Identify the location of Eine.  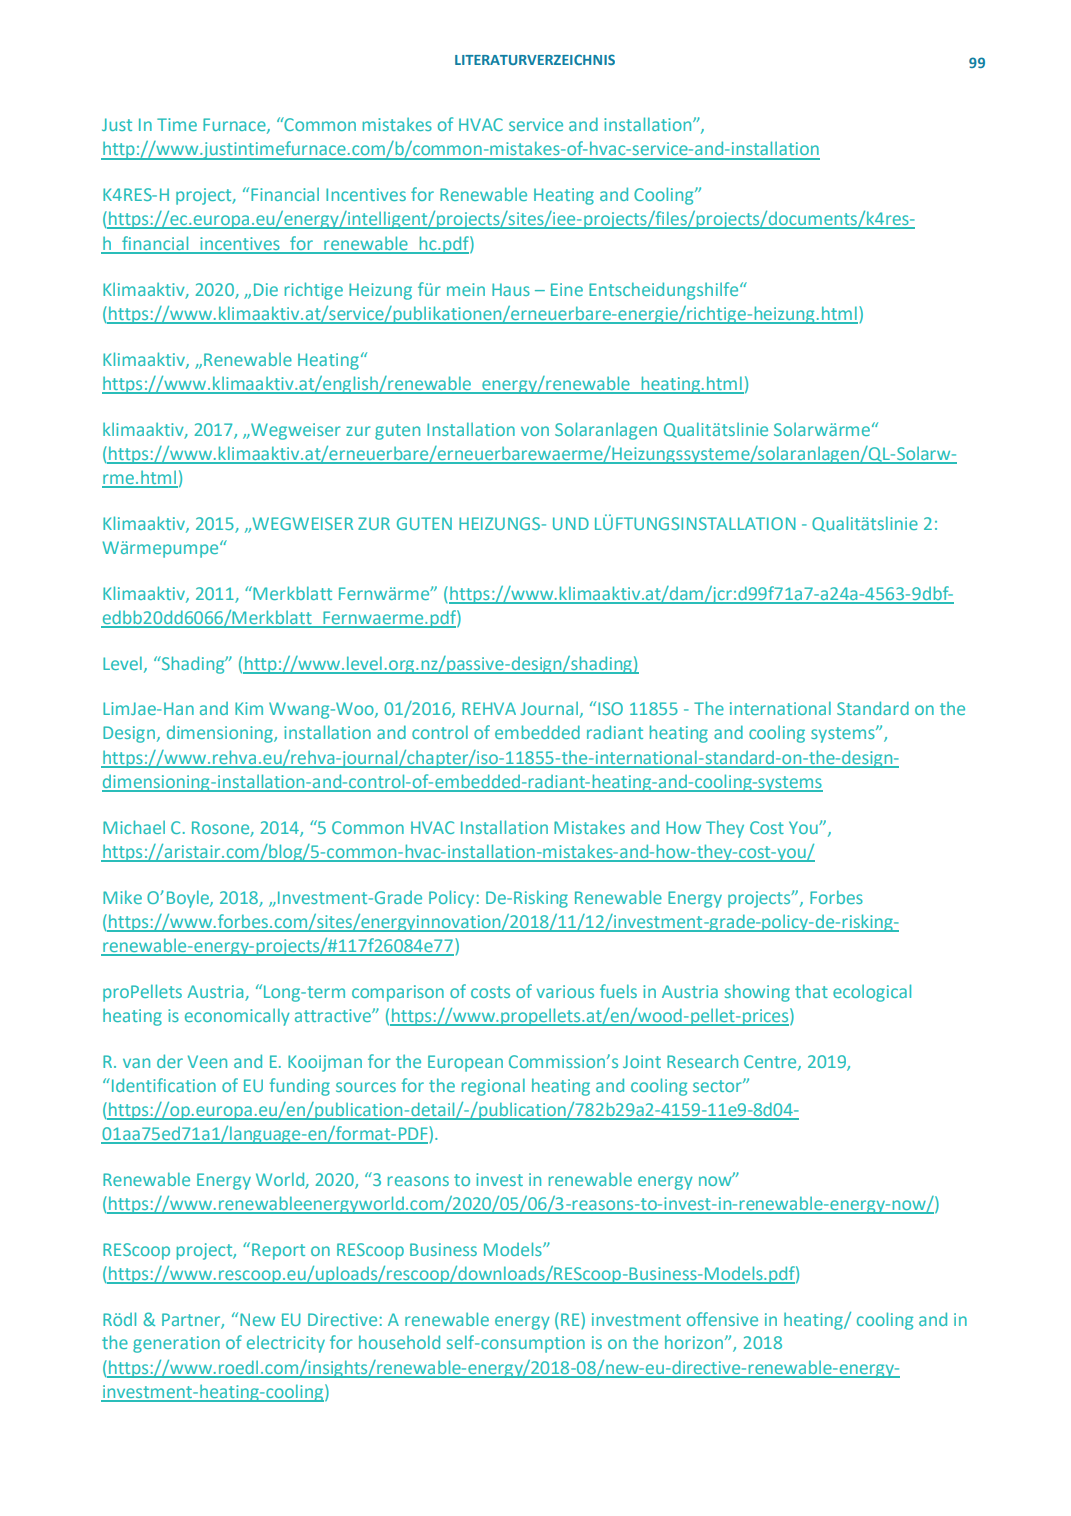
(567, 289).
